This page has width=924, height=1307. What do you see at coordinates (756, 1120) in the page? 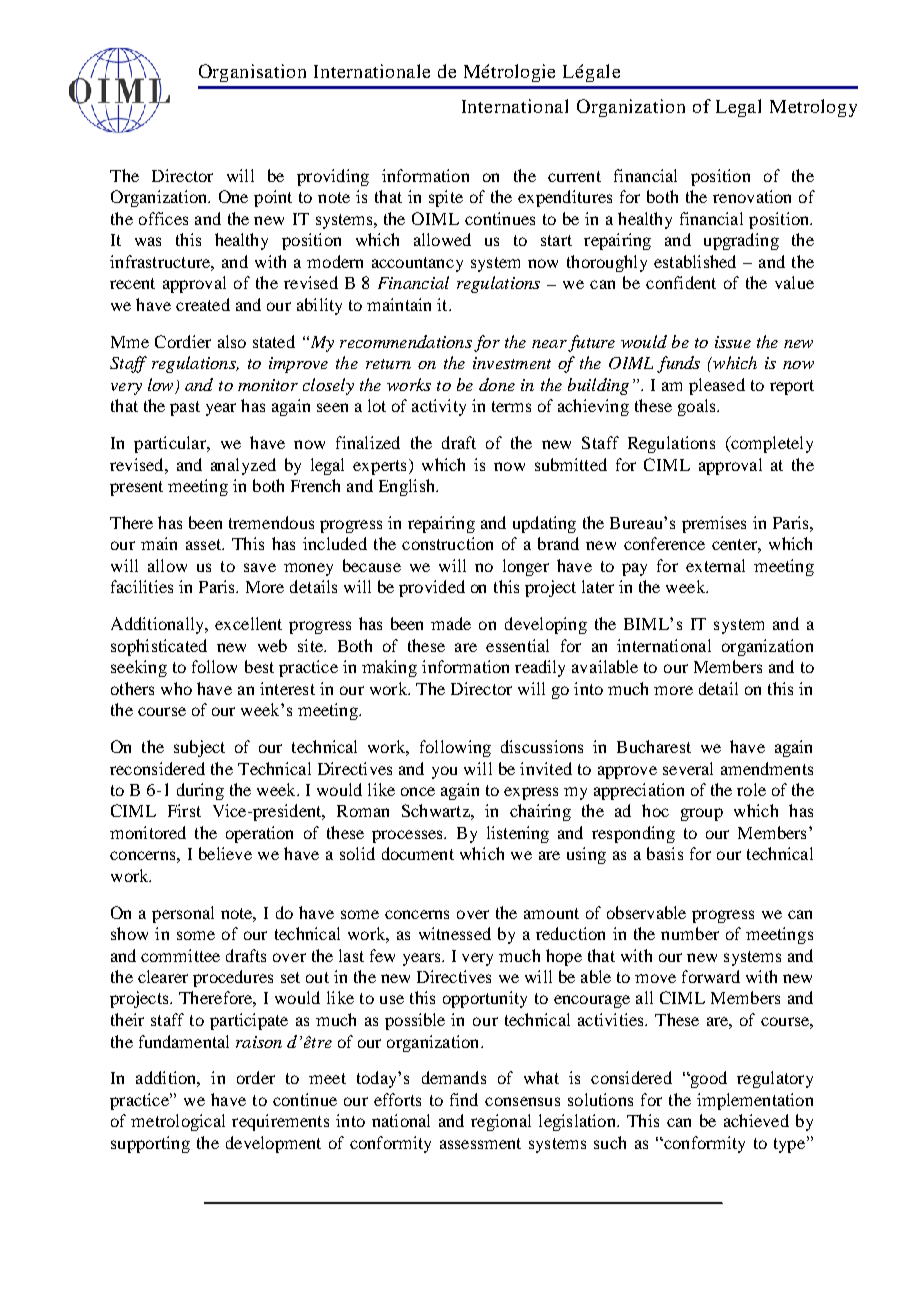
I see `achieved` at bounding box center [756, 1120].
